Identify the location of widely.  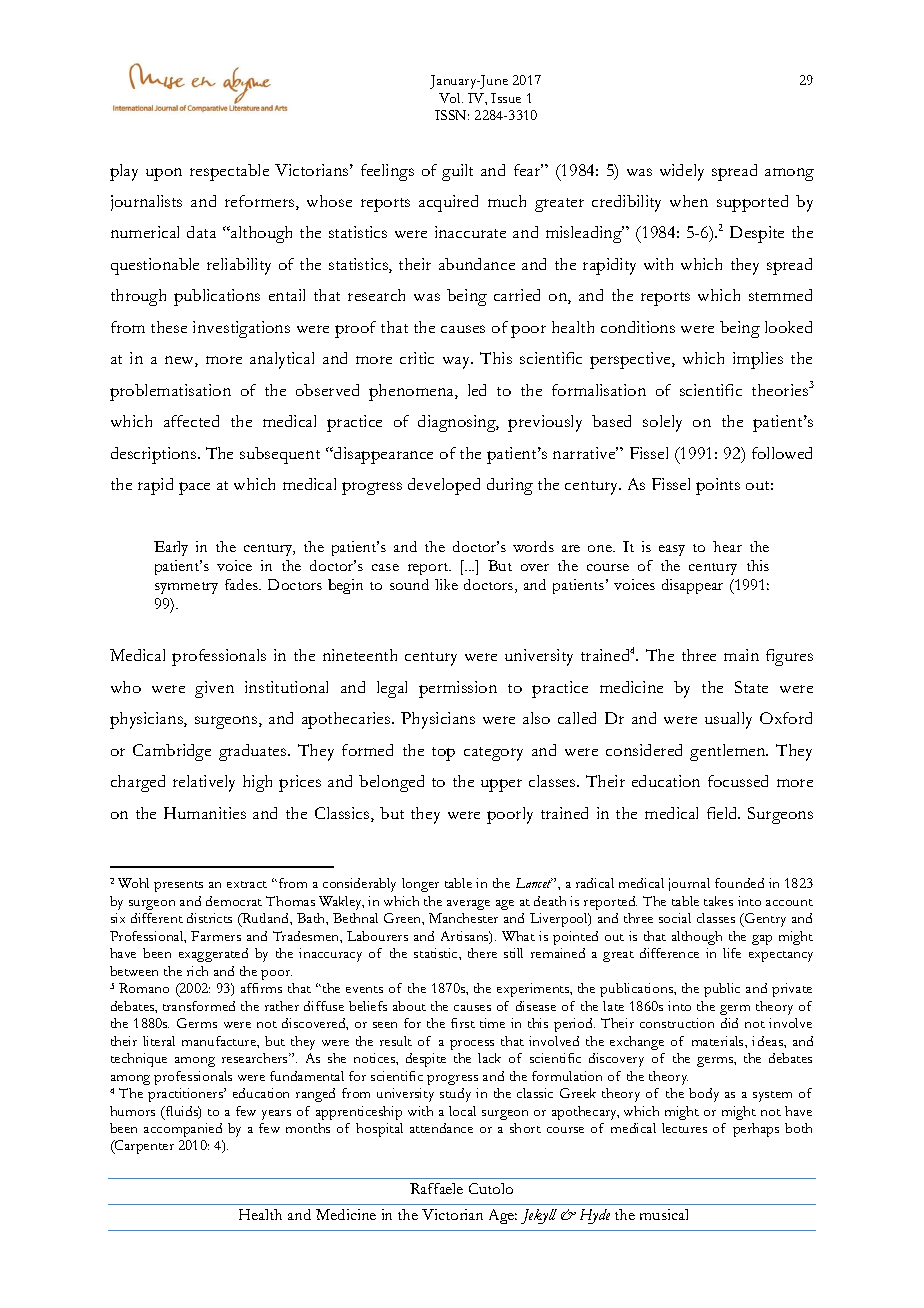
(682, 172).
